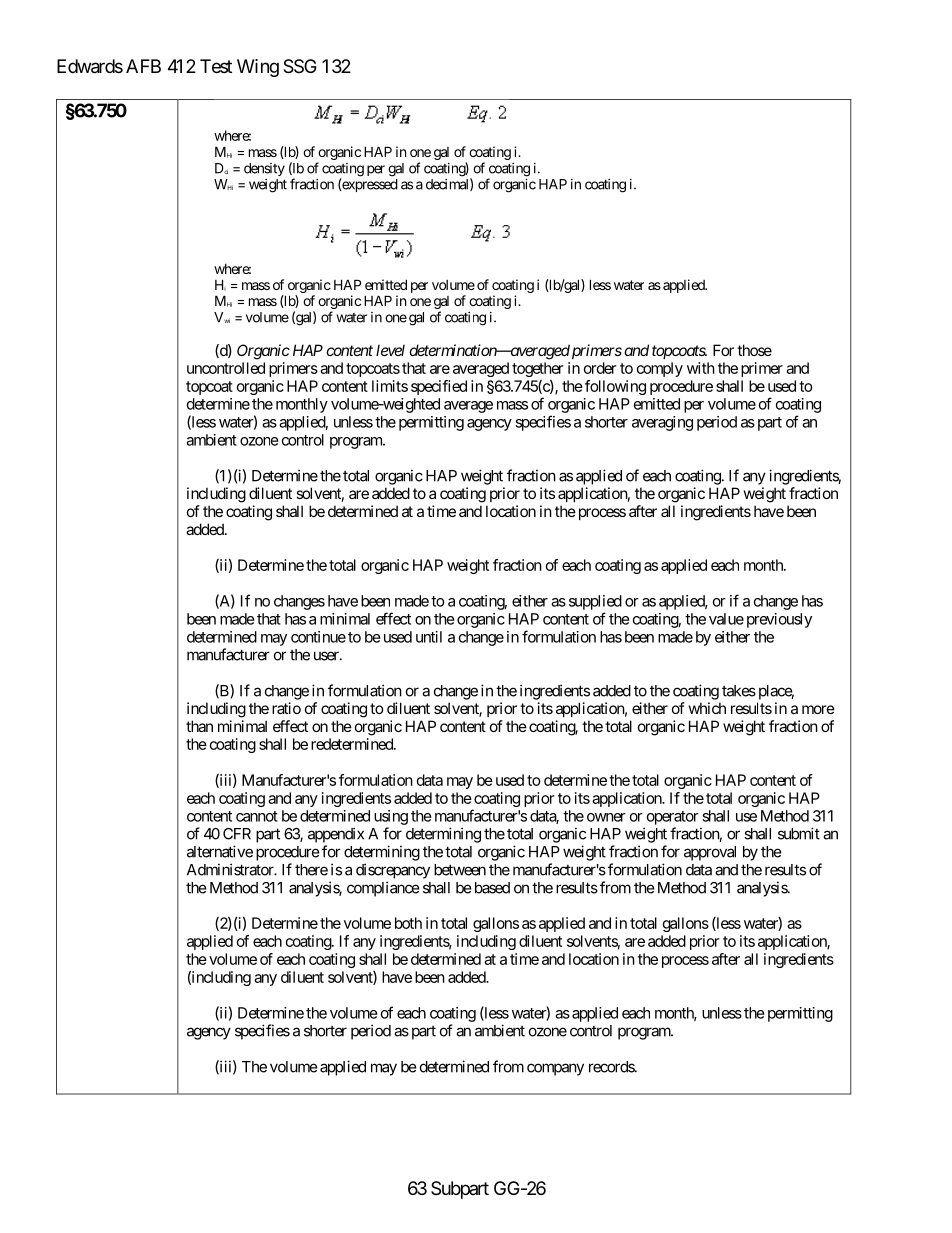  I want to click on than, so click(199, 726).
